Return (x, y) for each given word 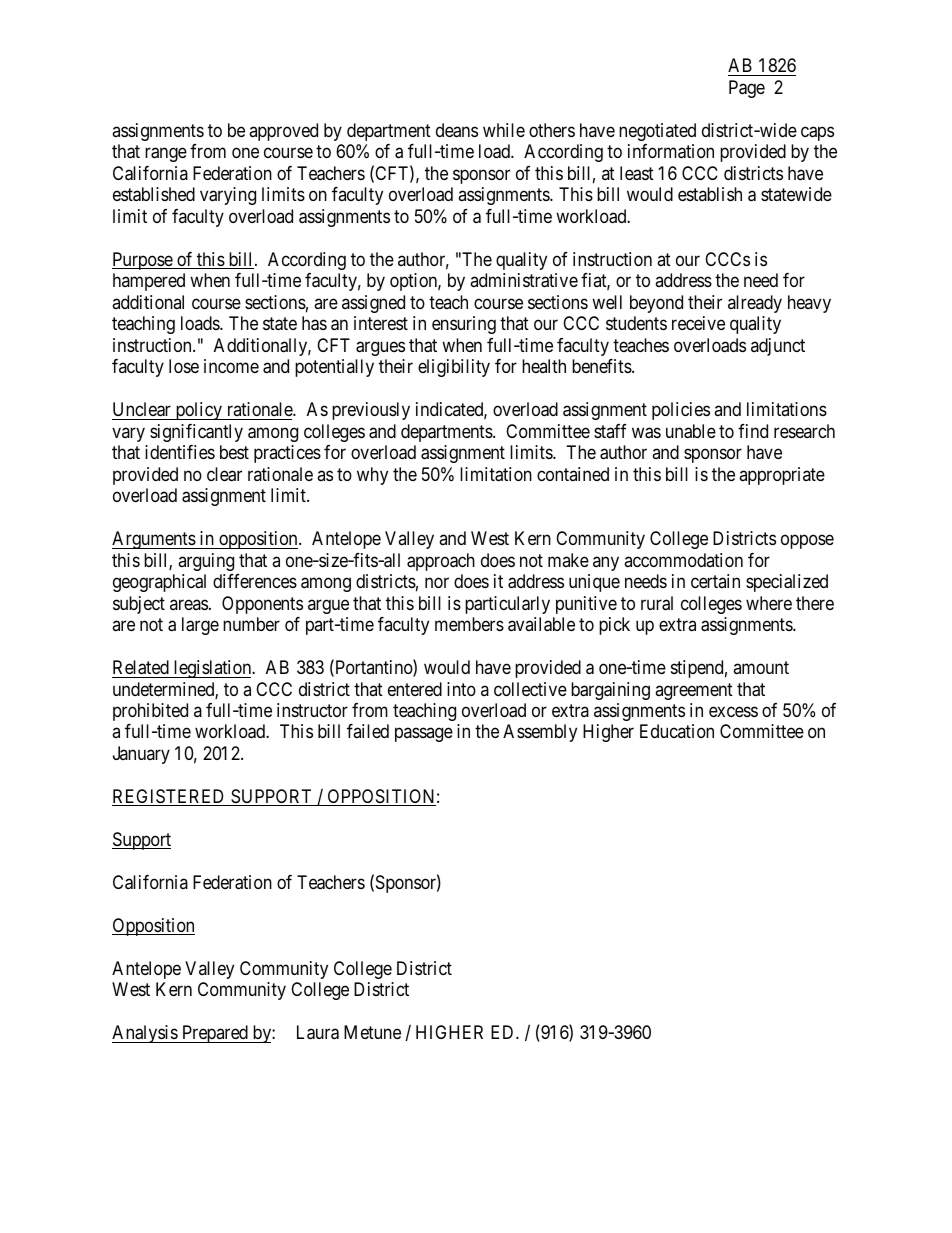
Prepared (215, 1034)
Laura (318, 1032)
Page (747, 89)
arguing (206, 562)
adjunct (778, 347)
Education (677, 731)
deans (457, 130)
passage (424, 735)
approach (441, 562)
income (231, 366)
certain (715, 581)
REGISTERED (170, 797)
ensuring (464, 325)
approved (283, 132)
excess (733, 711)
